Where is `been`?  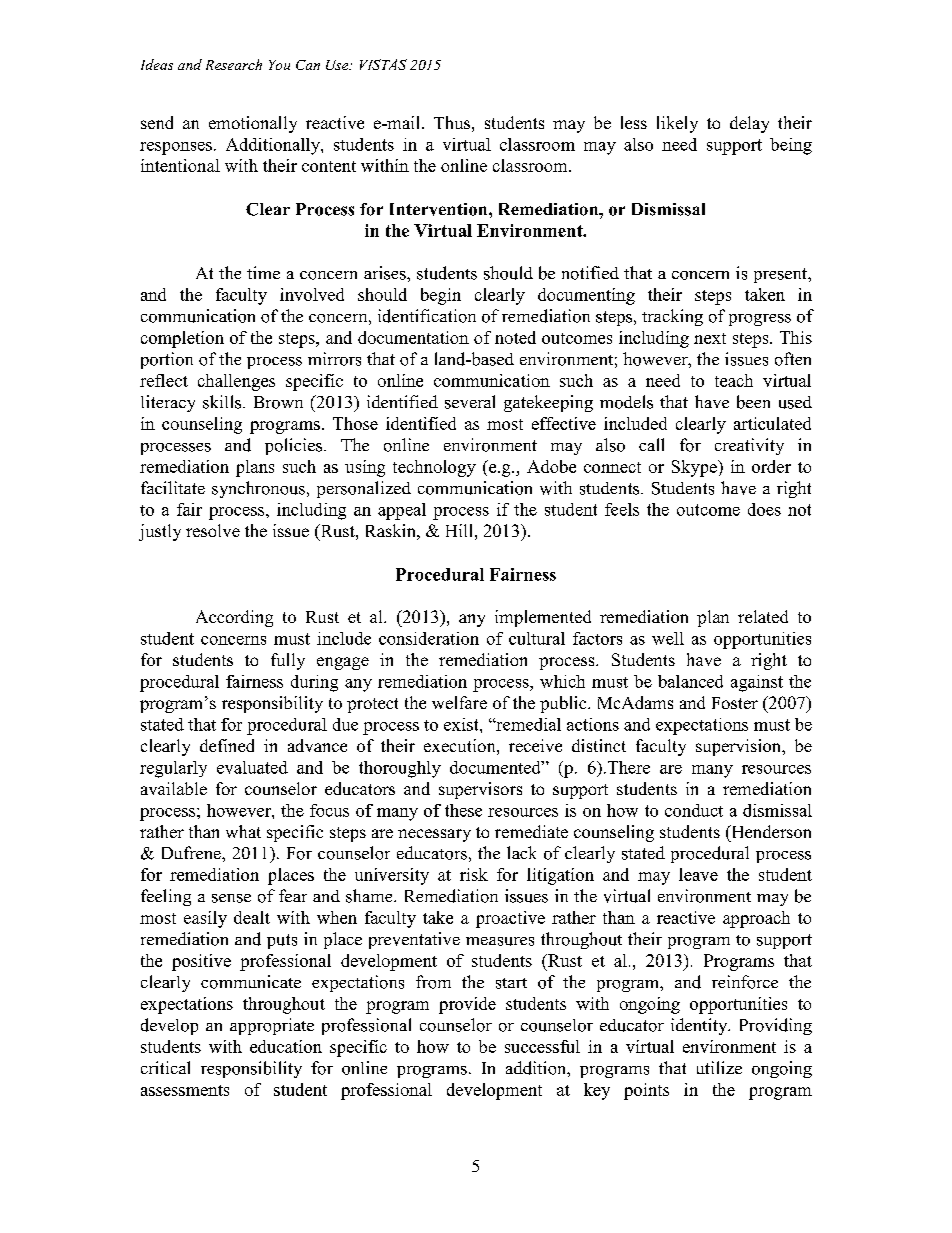
been is located at coordinates (753, 402).
